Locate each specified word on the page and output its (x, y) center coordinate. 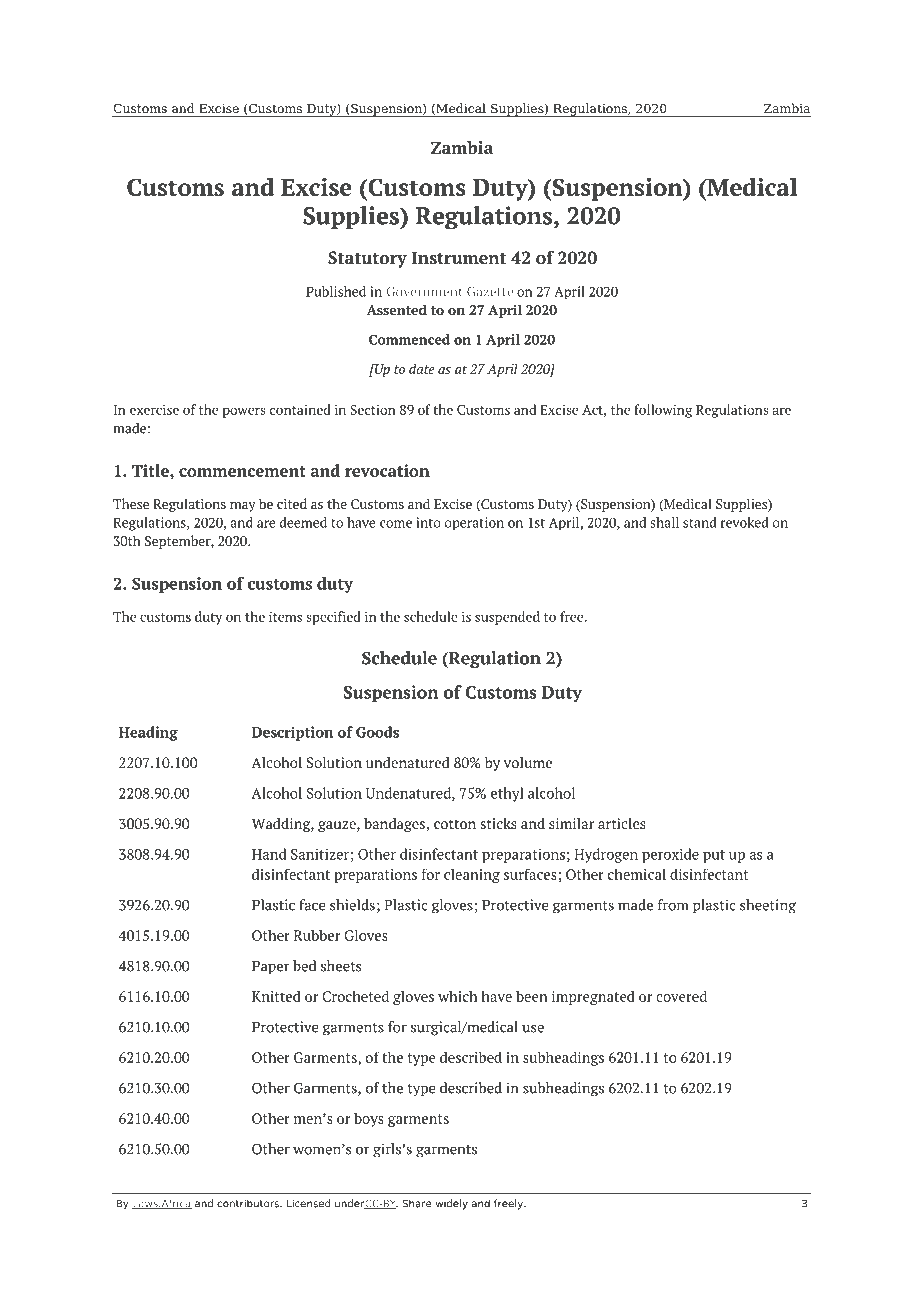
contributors (249, 1203)
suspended (507, 618)
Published (336, 291)
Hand (269, 854)
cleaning (472, 875)
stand (699, 522)
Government (424, 292)
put (714, 856)
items (285, 616)
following (663, 411)
